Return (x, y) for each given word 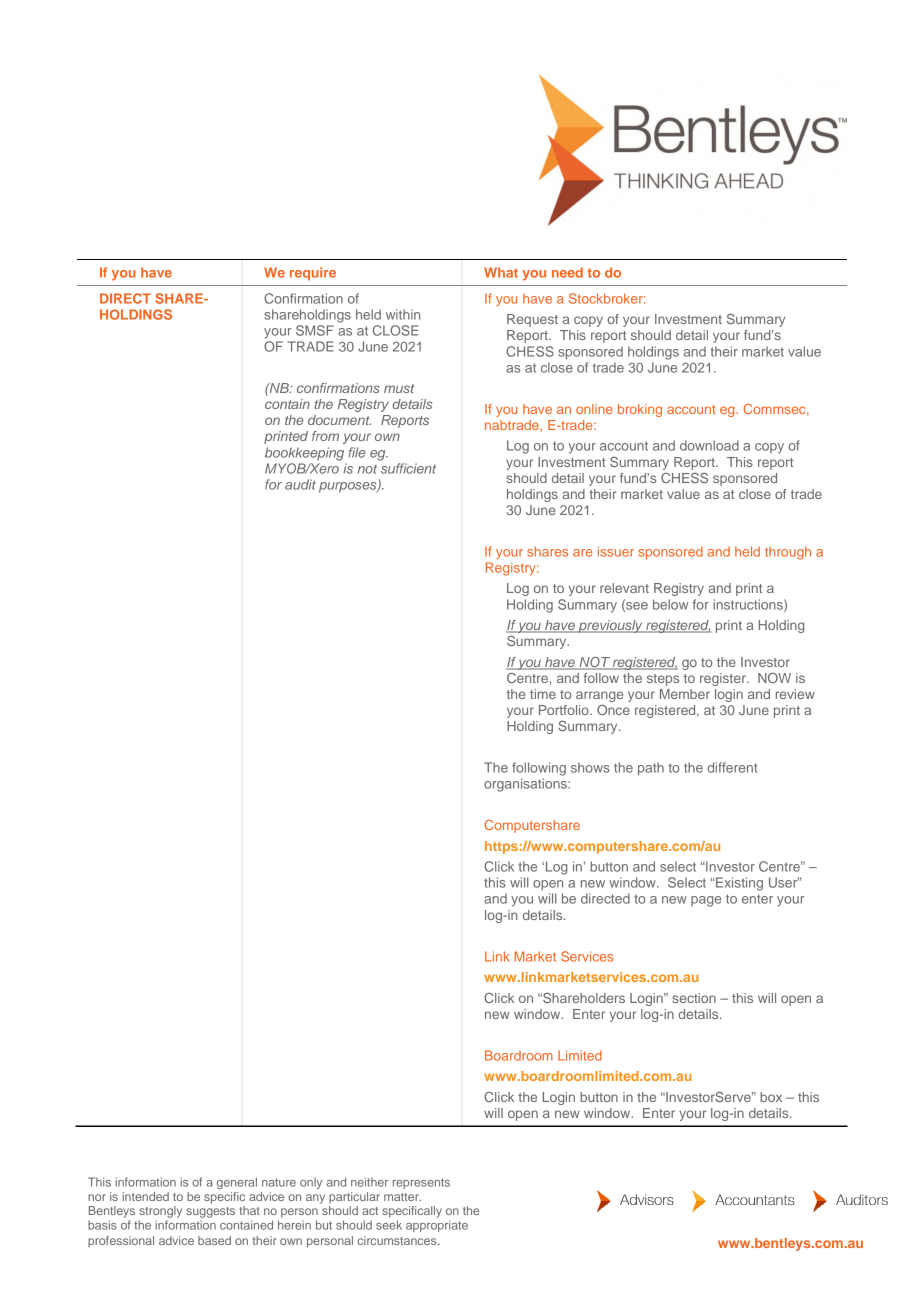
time (543, 694)
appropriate (437, 1226)
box (771, 1097)
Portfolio (565, 710)
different (732, 767)
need (567, 272)
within (403, 314)
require (313, 274)
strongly (160, 1212)
